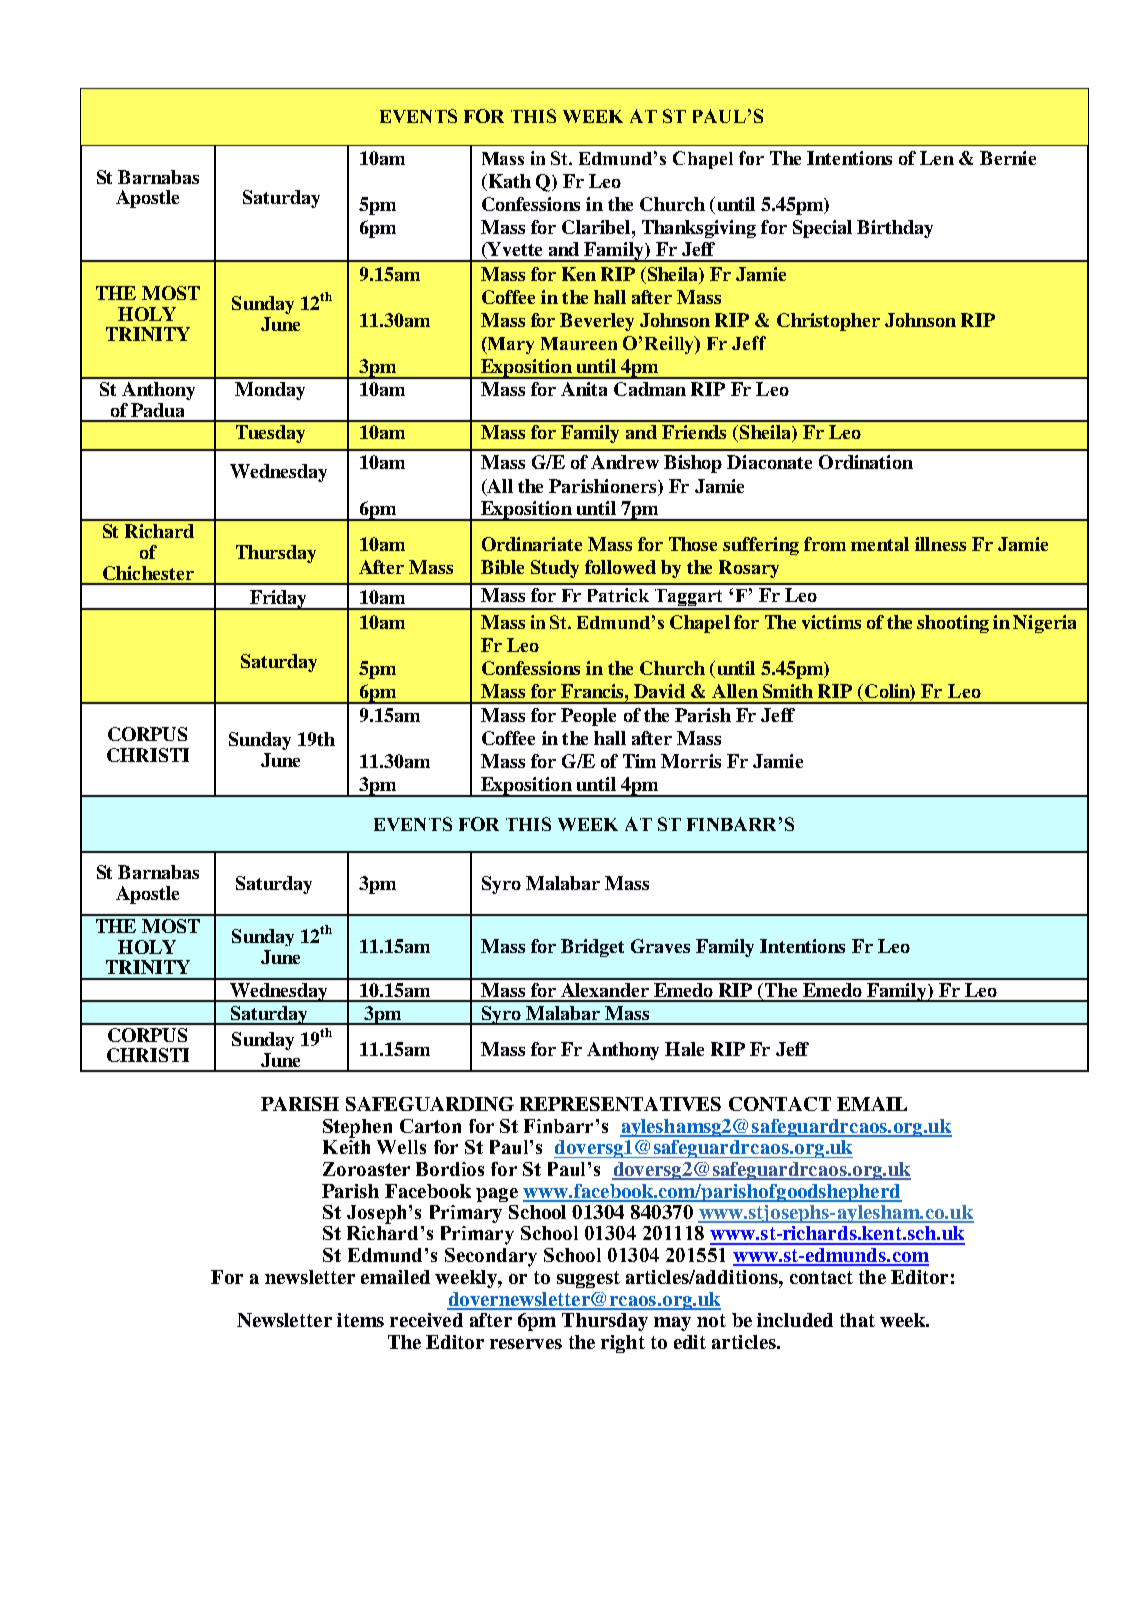 The width and height of the document is (1129, 1597). What do you see at coordinates (625, 462) in the document?
I see `Andrew` at bounding box center [625, 462].
